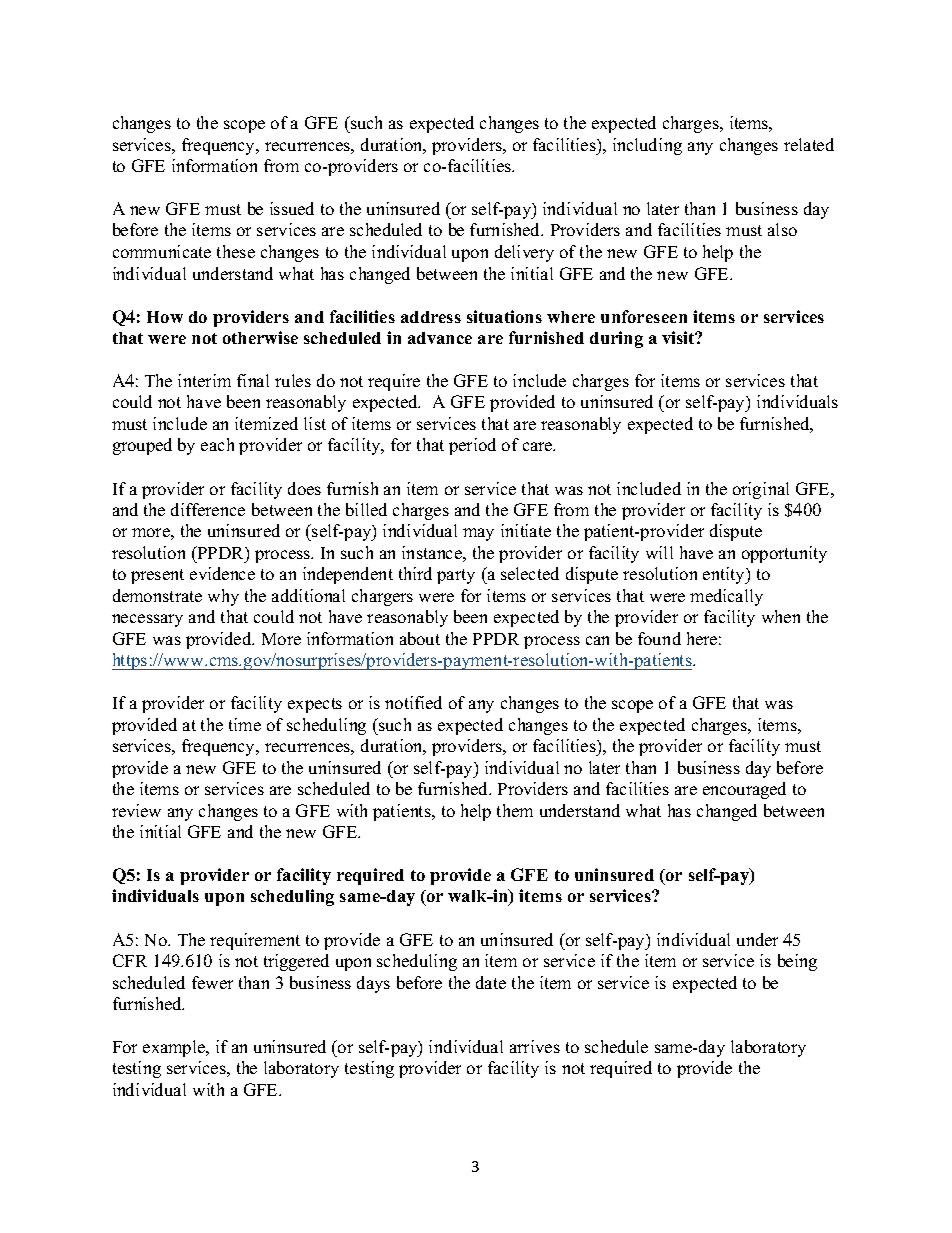 This screenshot has height=1233, width=952. What do you see at coordinates (413, 702) in the screenshot?
I see `notified` at bounding box center [413, 702].
